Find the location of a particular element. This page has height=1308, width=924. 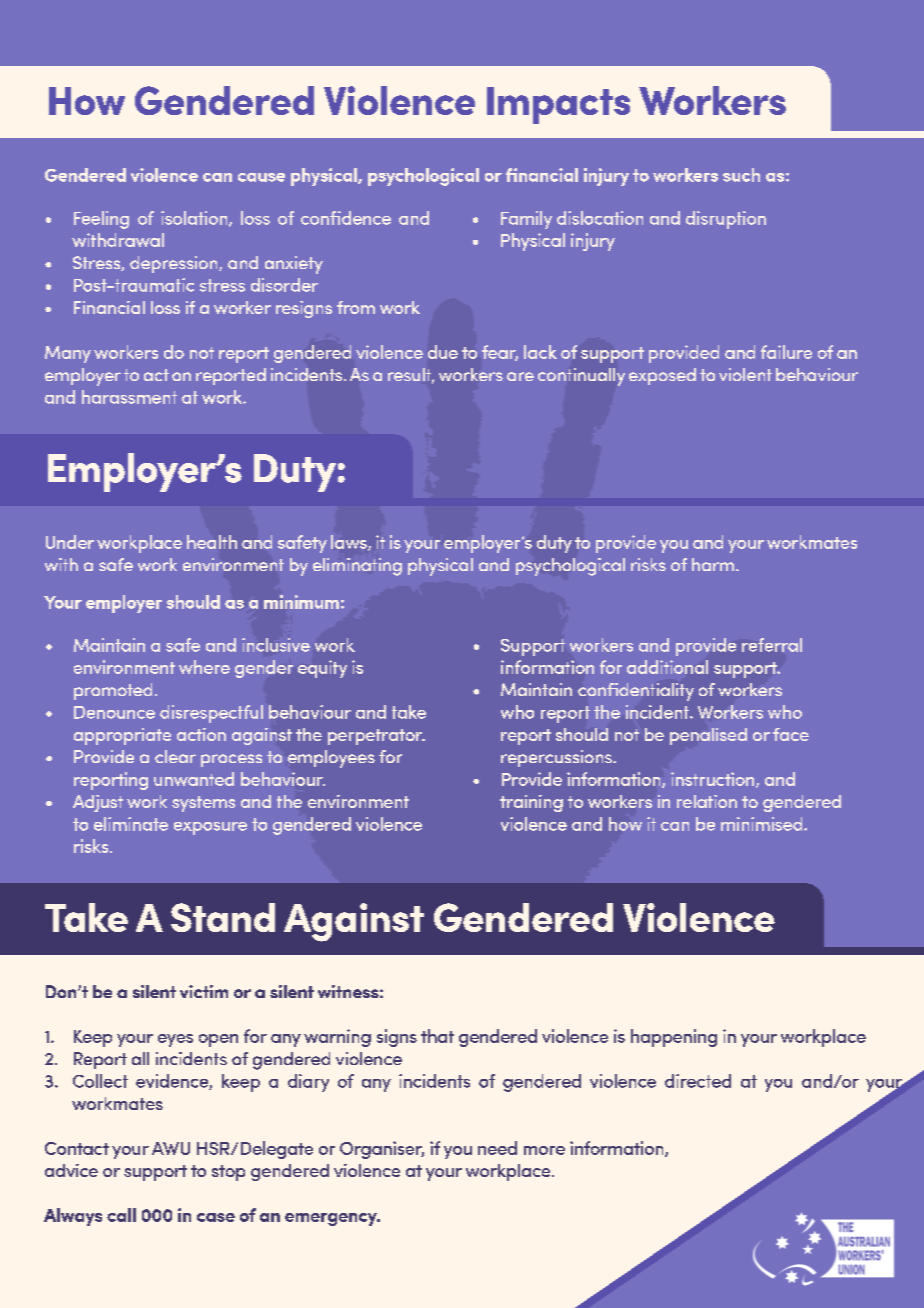

need is located at coordinates (497, 1148).
